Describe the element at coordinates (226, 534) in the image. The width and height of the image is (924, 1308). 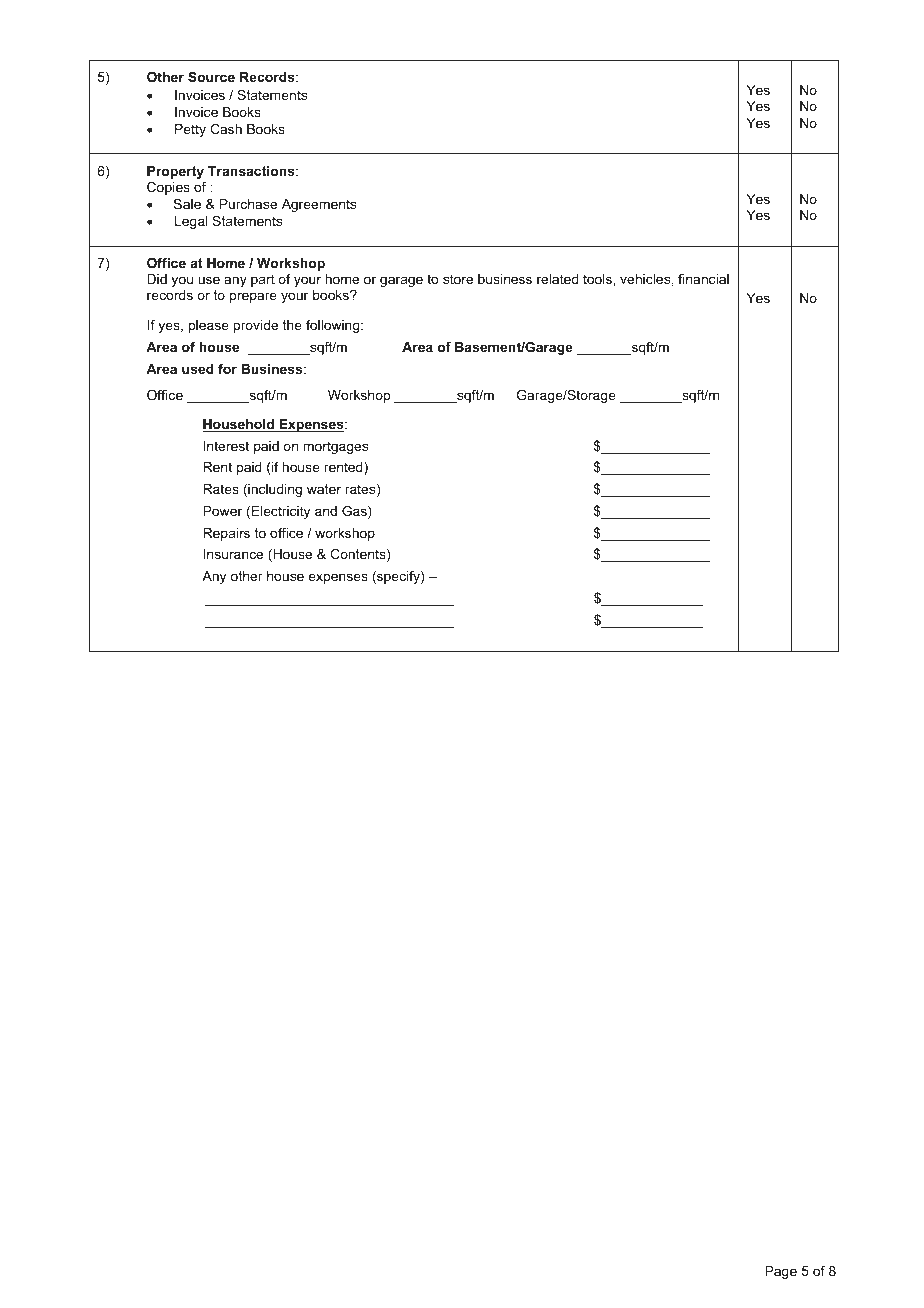
I see `Repairs` at that location.
